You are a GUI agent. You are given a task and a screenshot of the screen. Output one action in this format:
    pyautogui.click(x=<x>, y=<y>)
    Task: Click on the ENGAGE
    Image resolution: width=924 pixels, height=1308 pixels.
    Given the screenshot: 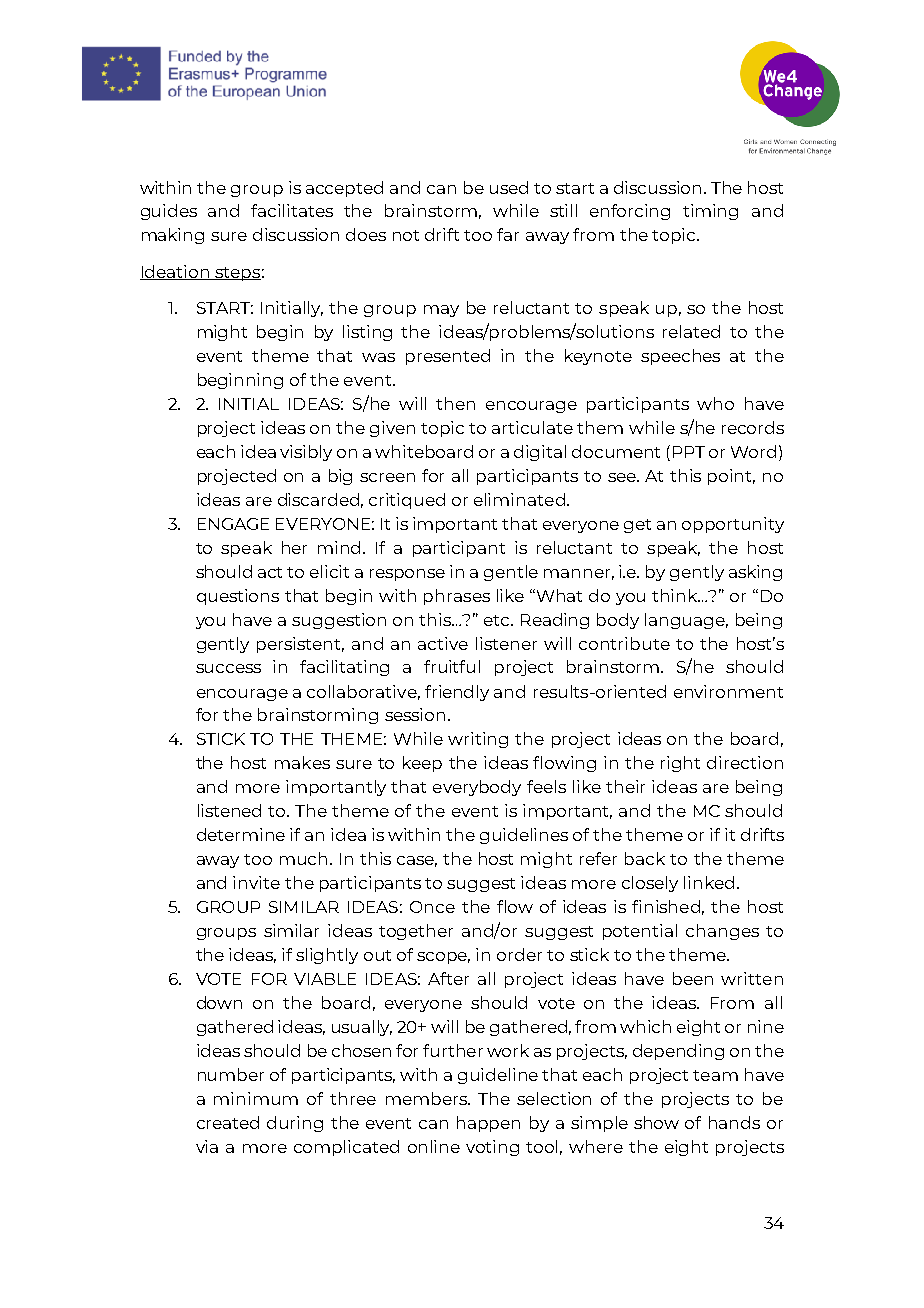 What is the action you would take?
    pyautogui.click(x=233, y=524)
